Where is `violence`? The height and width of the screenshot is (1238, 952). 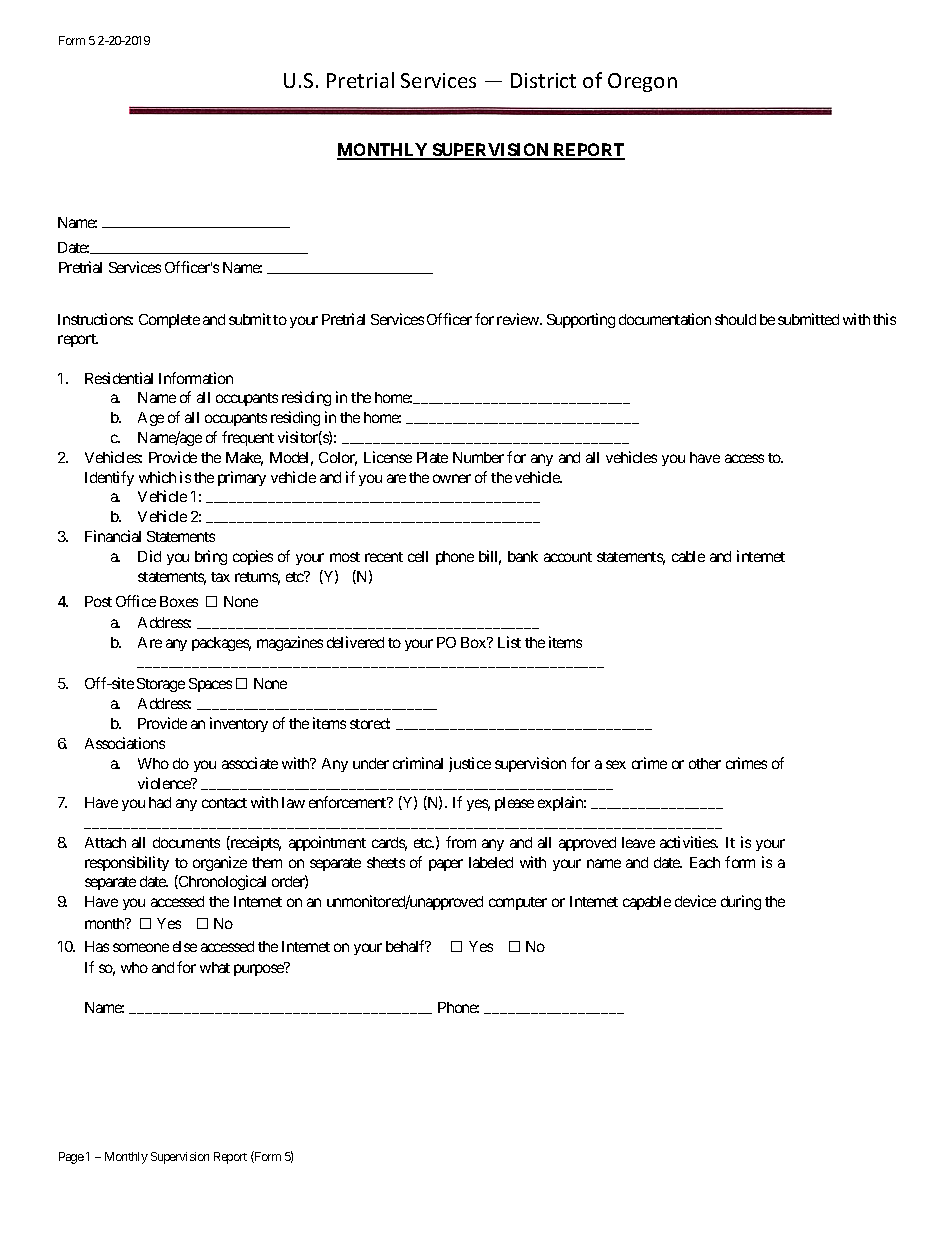 violence is located at coordinates (165, 783).
